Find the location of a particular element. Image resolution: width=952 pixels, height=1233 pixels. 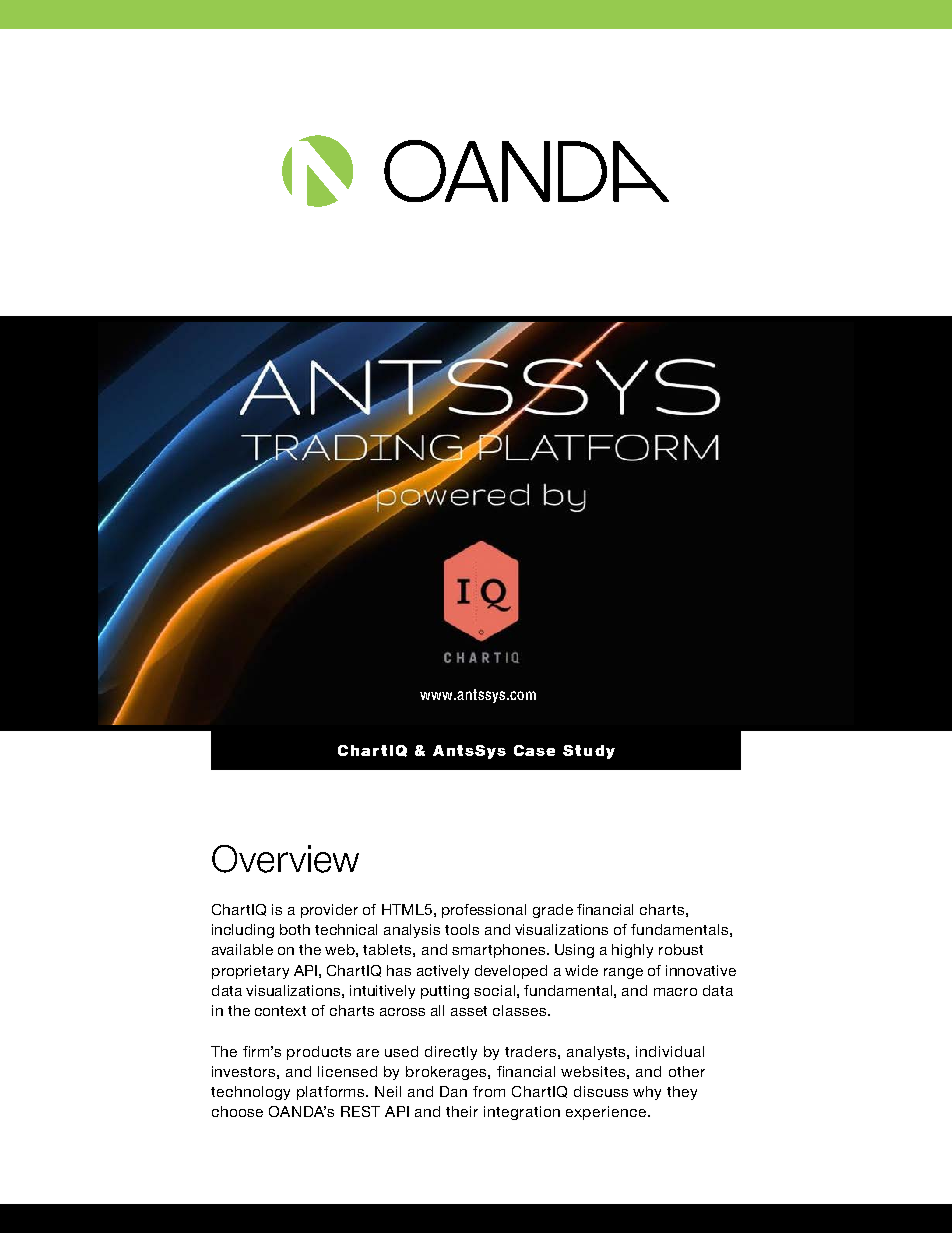

platforms is located at coordinates (332, 1093).
